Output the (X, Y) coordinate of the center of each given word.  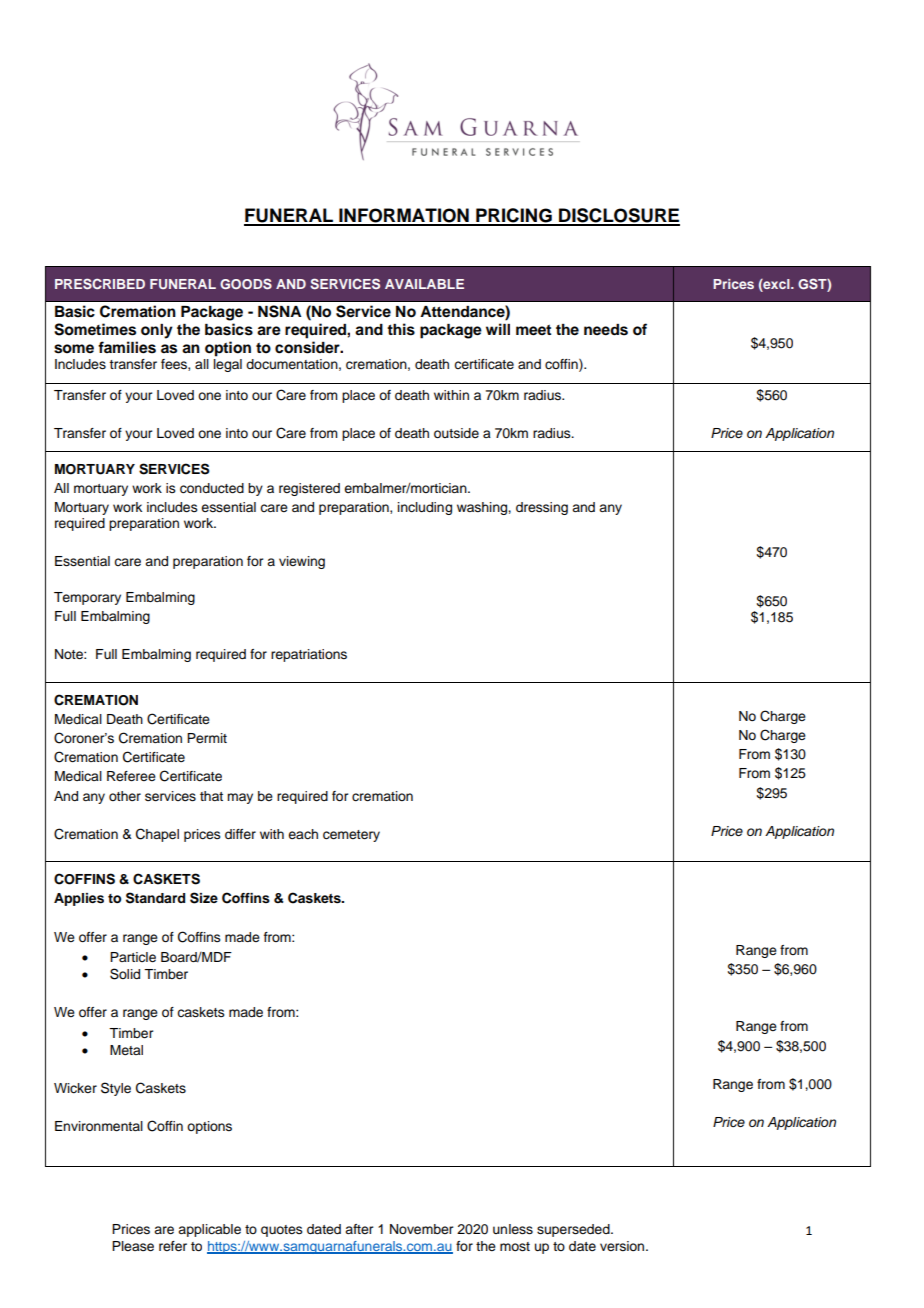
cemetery (351, 836)
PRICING (514, 216)
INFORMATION (404, 216)
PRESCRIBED (100, 283)
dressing (542, 508)
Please (133, 1246)
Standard (155, 898)
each (303, 834)
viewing (302, 562)
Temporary (87, 598)
